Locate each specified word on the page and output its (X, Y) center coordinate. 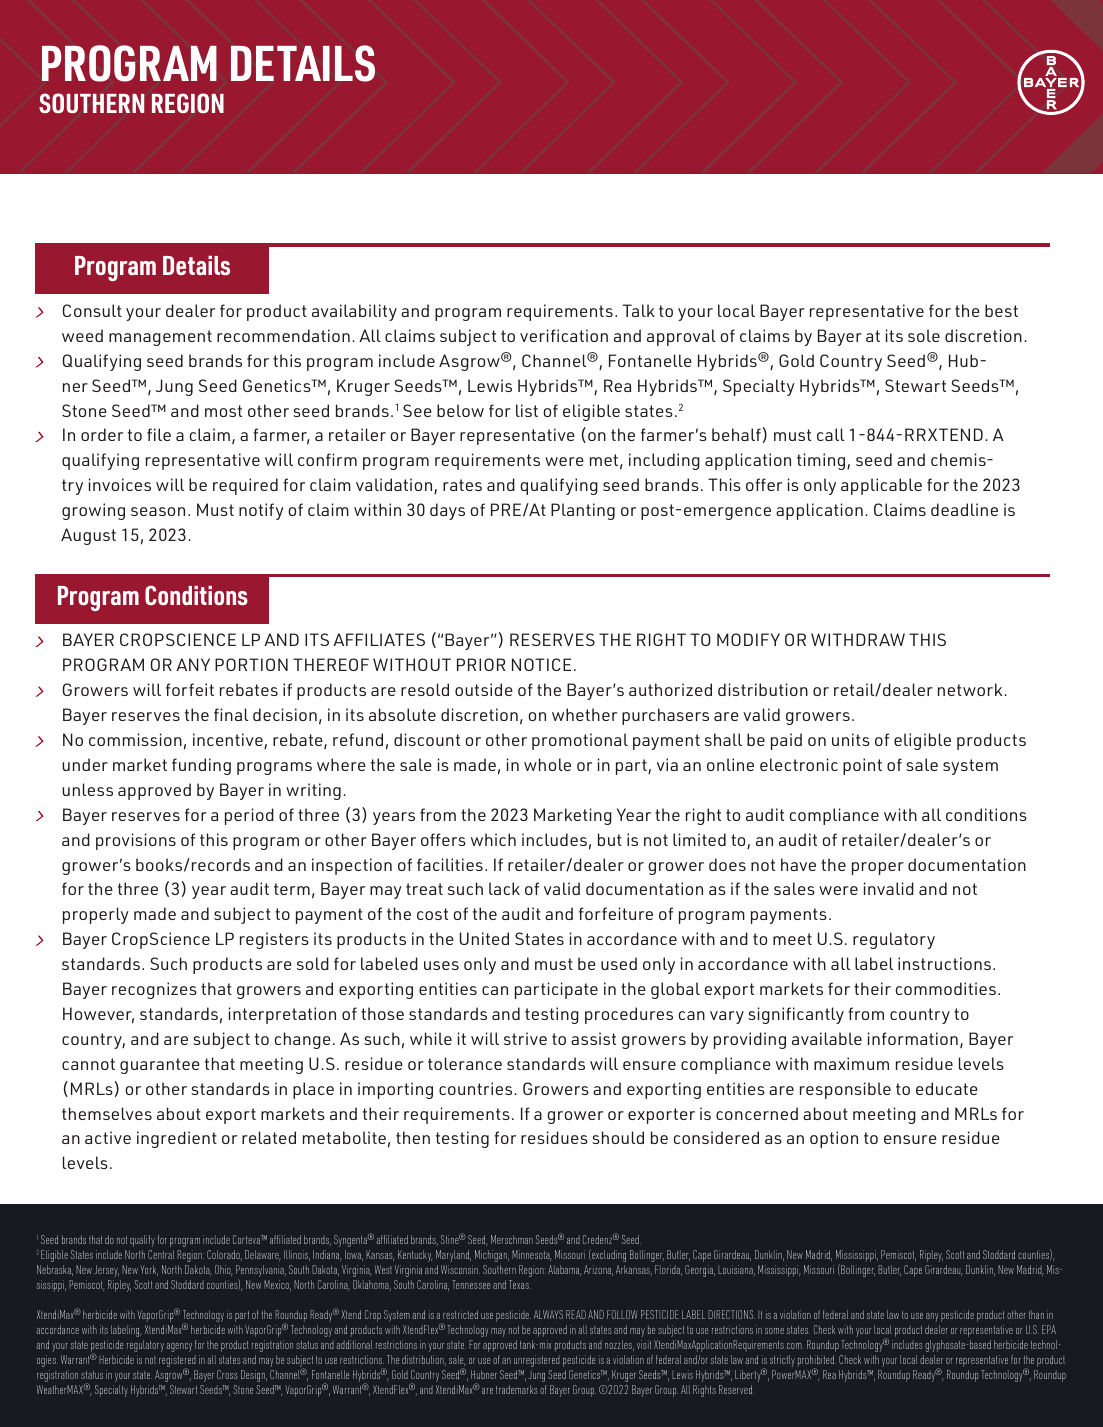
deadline (964, 509)
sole (924, 335)
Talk (639, 310)
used (619, 963)
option (834, 1139)
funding (201, 766)
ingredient (177, 1139)
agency (179, 1347)
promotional (580, 741)
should (618, 1137)
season (158, 511)
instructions (944, 963)
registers (274, 940)
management (160, 338)
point (862, 766)
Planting (583, 511)
